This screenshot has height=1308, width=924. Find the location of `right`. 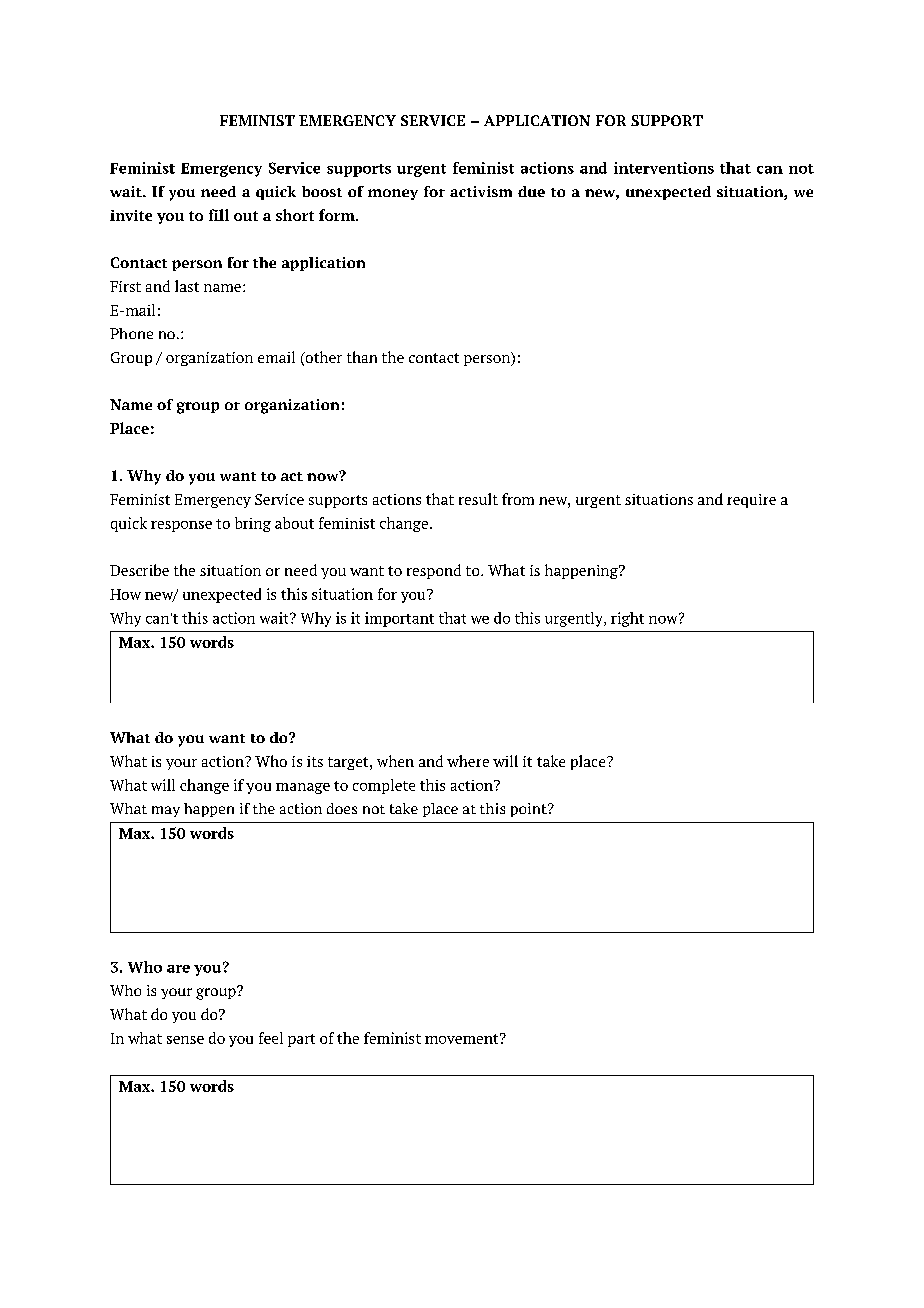

right is located at coordinates (627, 619).
